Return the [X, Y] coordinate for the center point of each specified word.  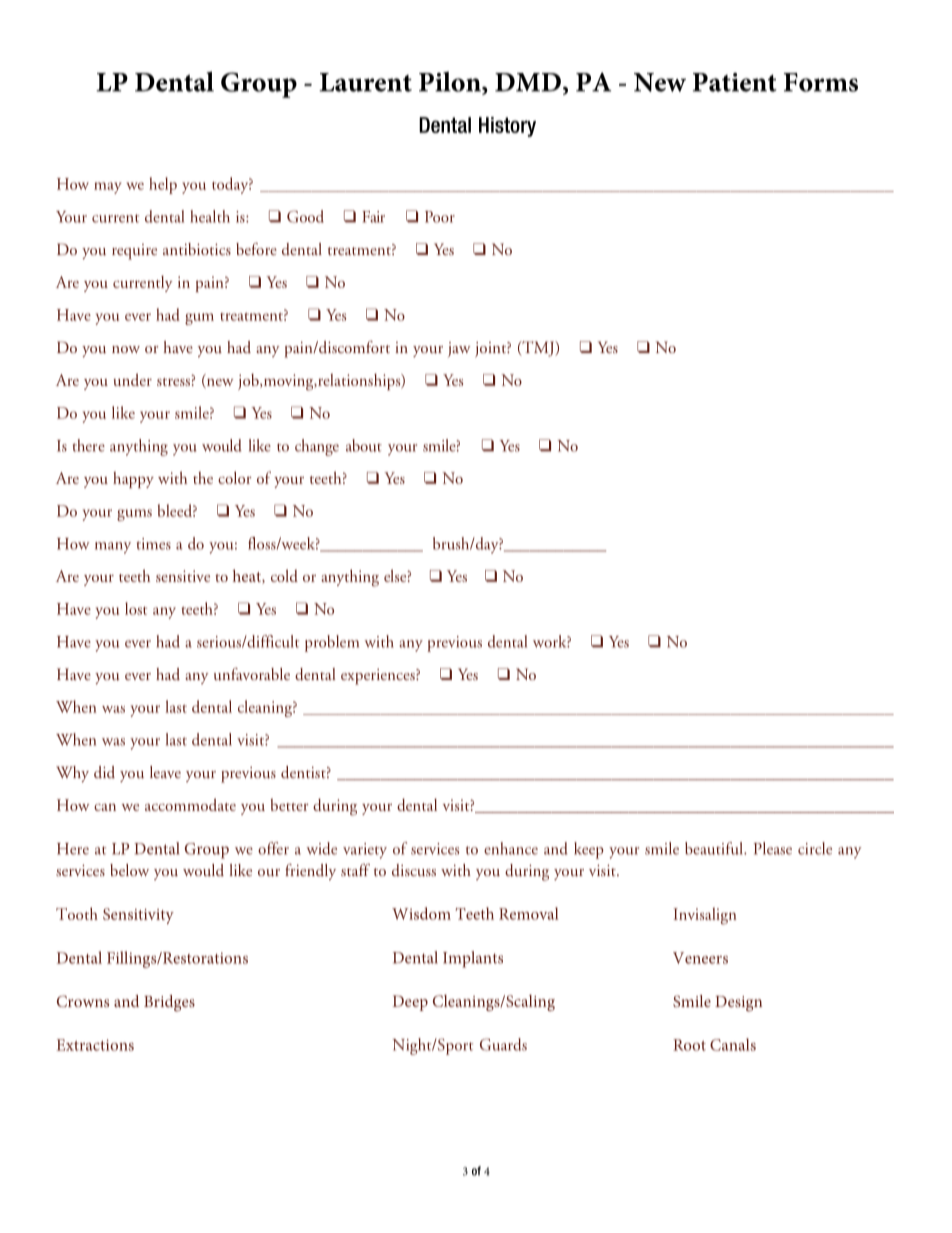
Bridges [169, 1003]
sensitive [183, 576]
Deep [410, 1003]
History [507, 127]
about [364, 445]
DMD [528, 82]
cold [284, 575]
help [163, 185]
